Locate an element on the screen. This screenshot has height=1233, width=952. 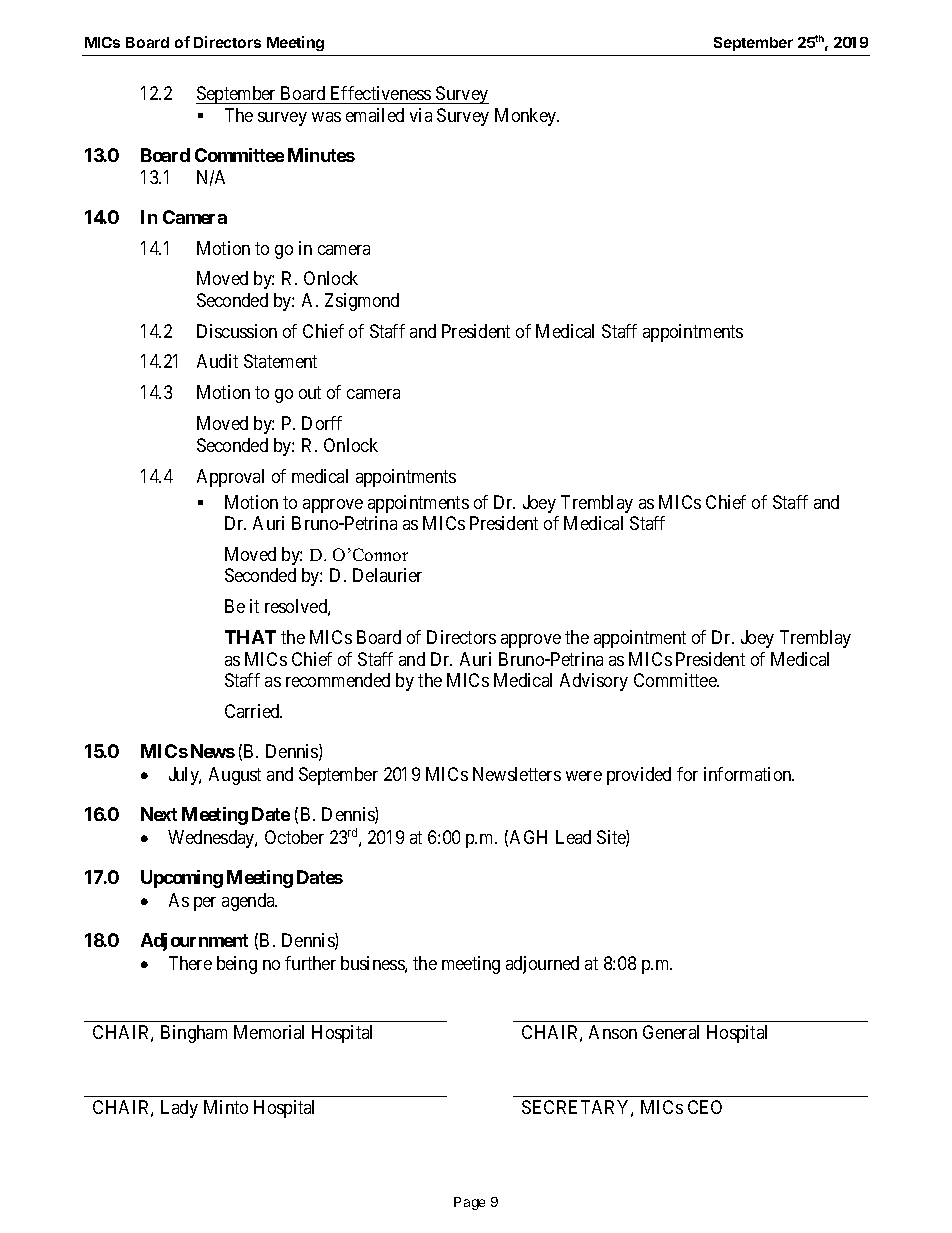
Discussion is located at coordinates (237, 331).
